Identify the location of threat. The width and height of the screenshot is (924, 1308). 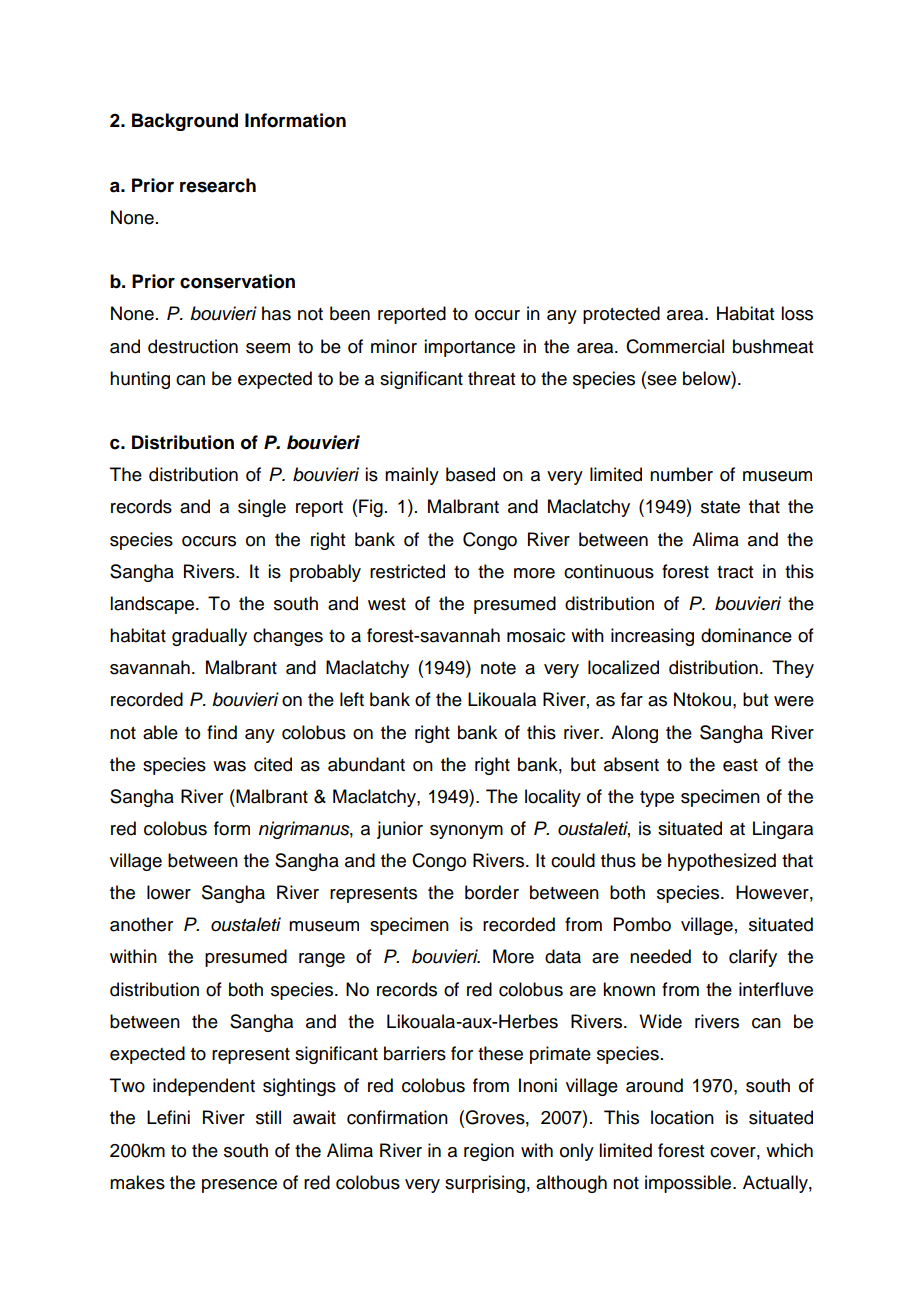
(491, 378).
